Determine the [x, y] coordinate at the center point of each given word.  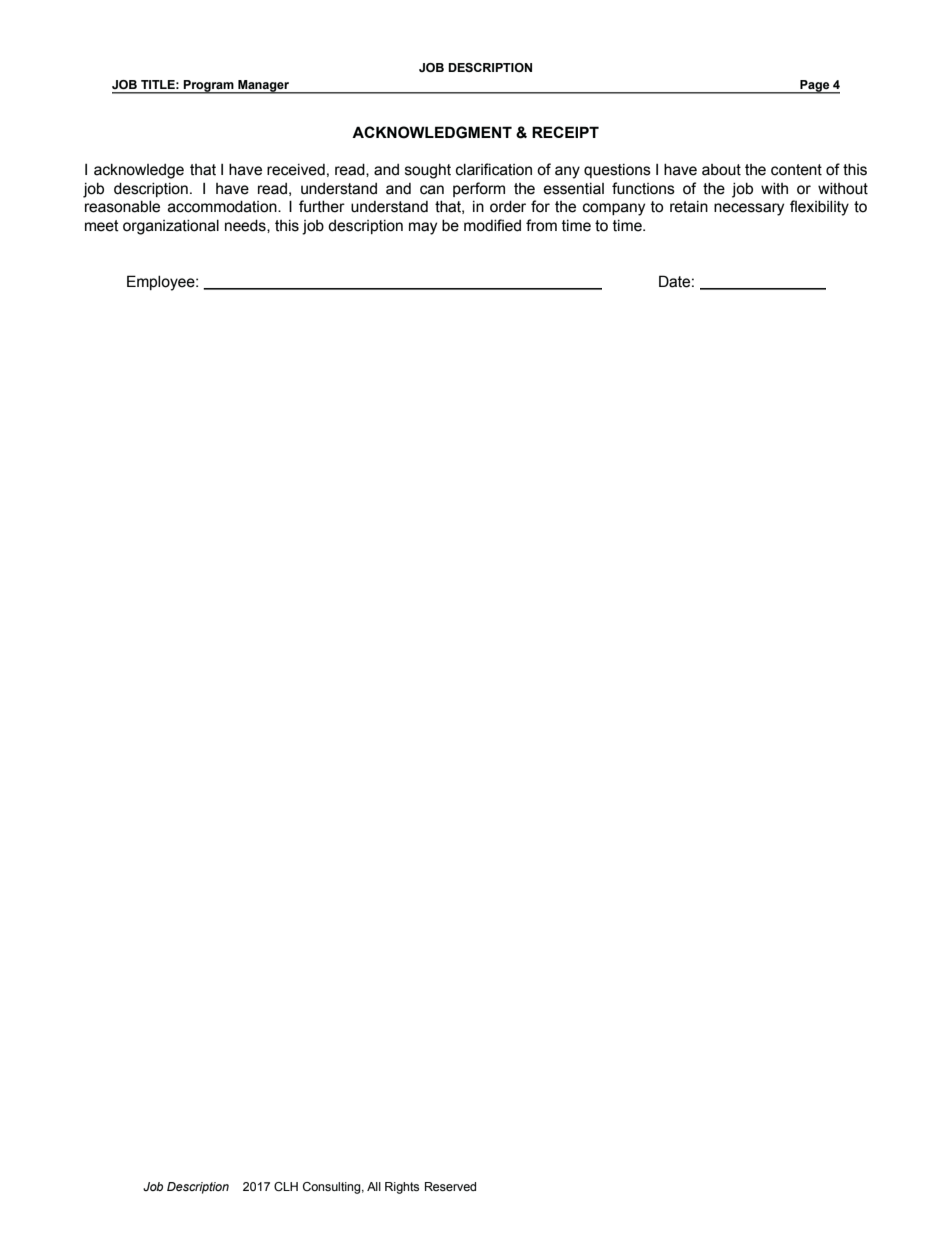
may [423, 228]
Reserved [450, 1186]
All [374, 1186]
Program [209, 87]
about [721, 170]
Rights [402, 1188]
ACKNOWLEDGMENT [432, 132]
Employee [162, 283]
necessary [749, 209]
